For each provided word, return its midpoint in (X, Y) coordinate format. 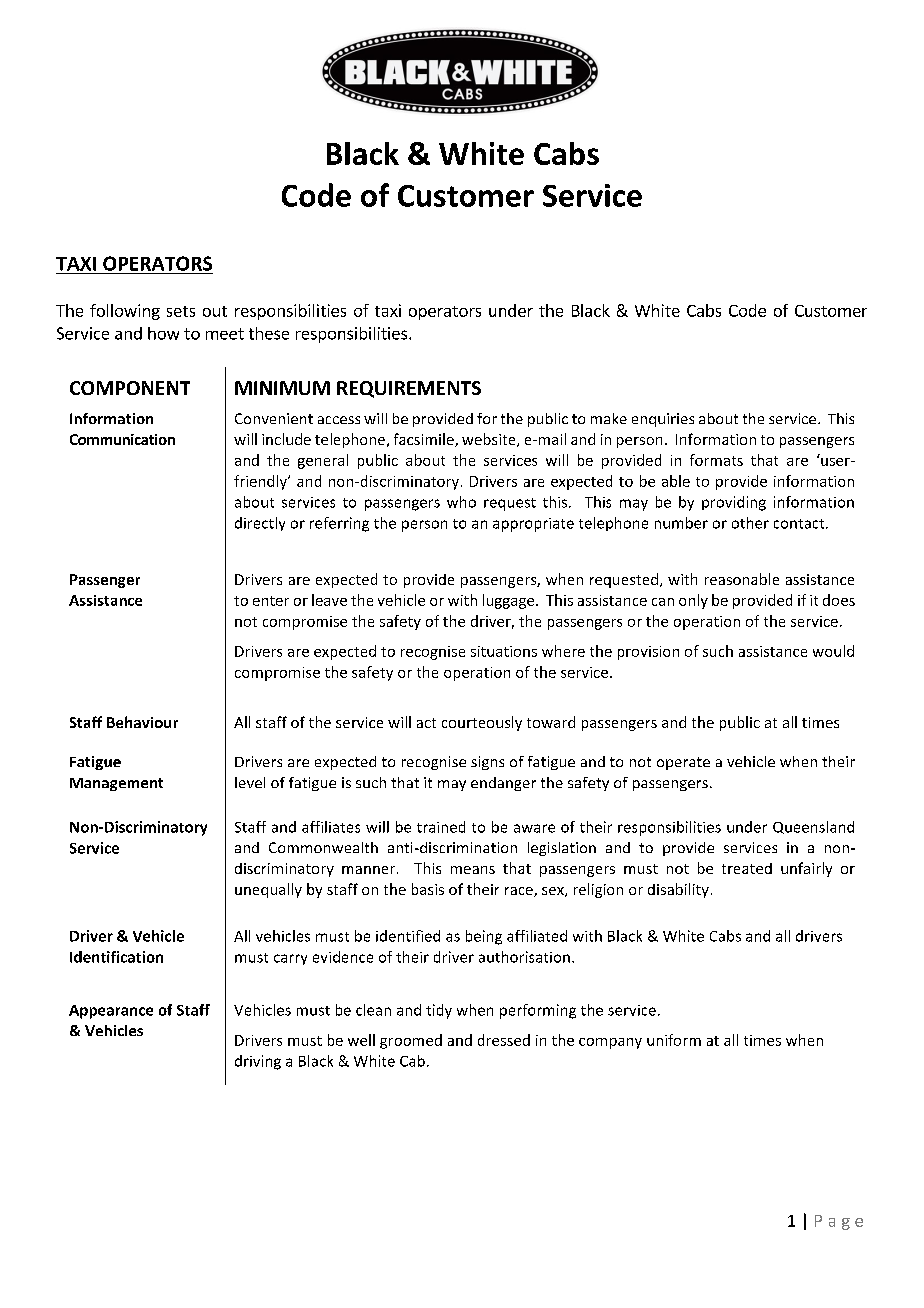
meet (225, 334)
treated (747, 868)
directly (260, 524)
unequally (268, 890)
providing (734, 503)
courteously (482, 723)
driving (258, 1062)
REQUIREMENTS (409, 389)
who (461, 502)
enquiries (663, 420)
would (833, 651)
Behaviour (142, 722)
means (473, 870)
